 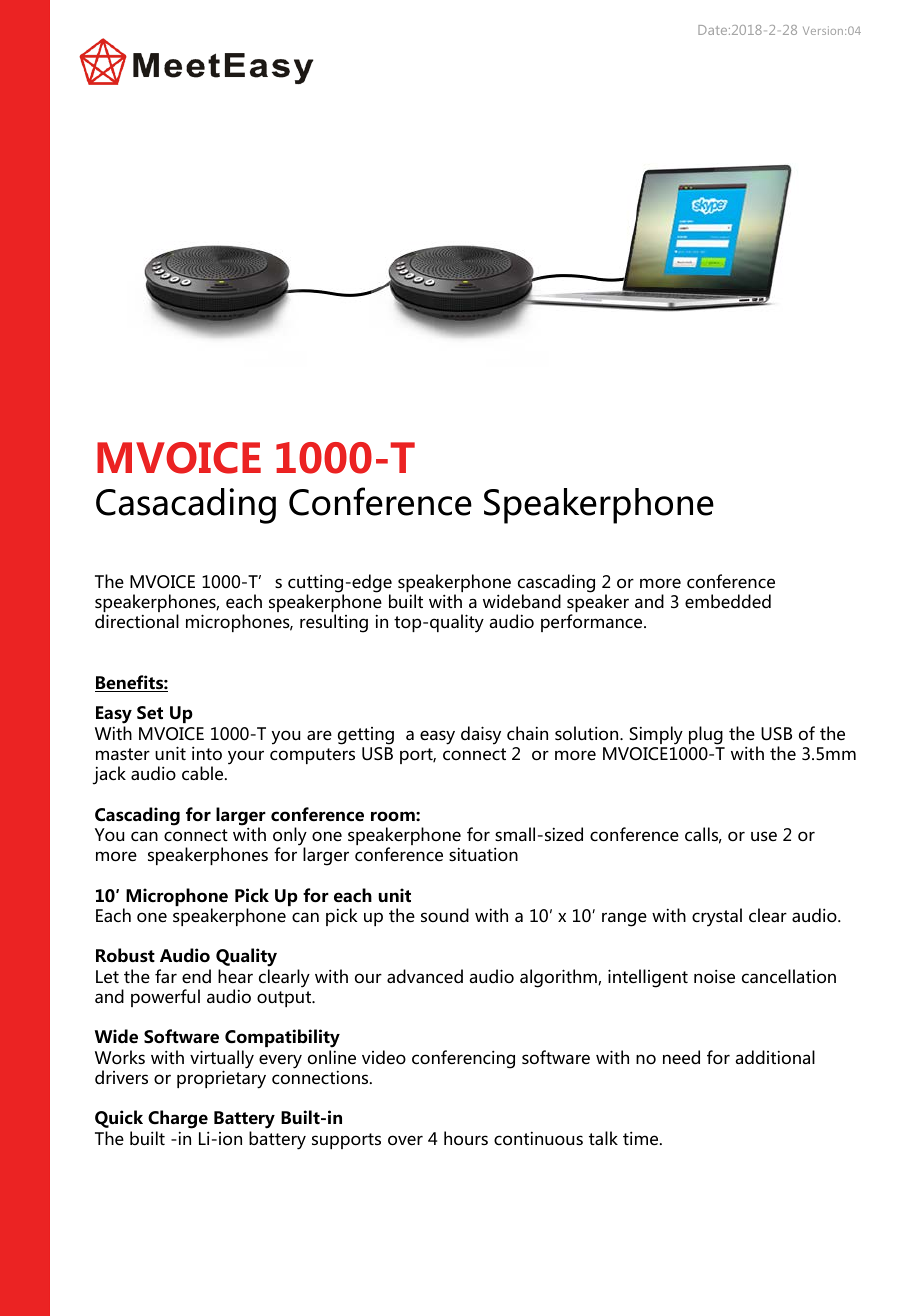 What do you see at coordinates (764, 836) in the page?
I see `use` at bounding box center [764, 836].
